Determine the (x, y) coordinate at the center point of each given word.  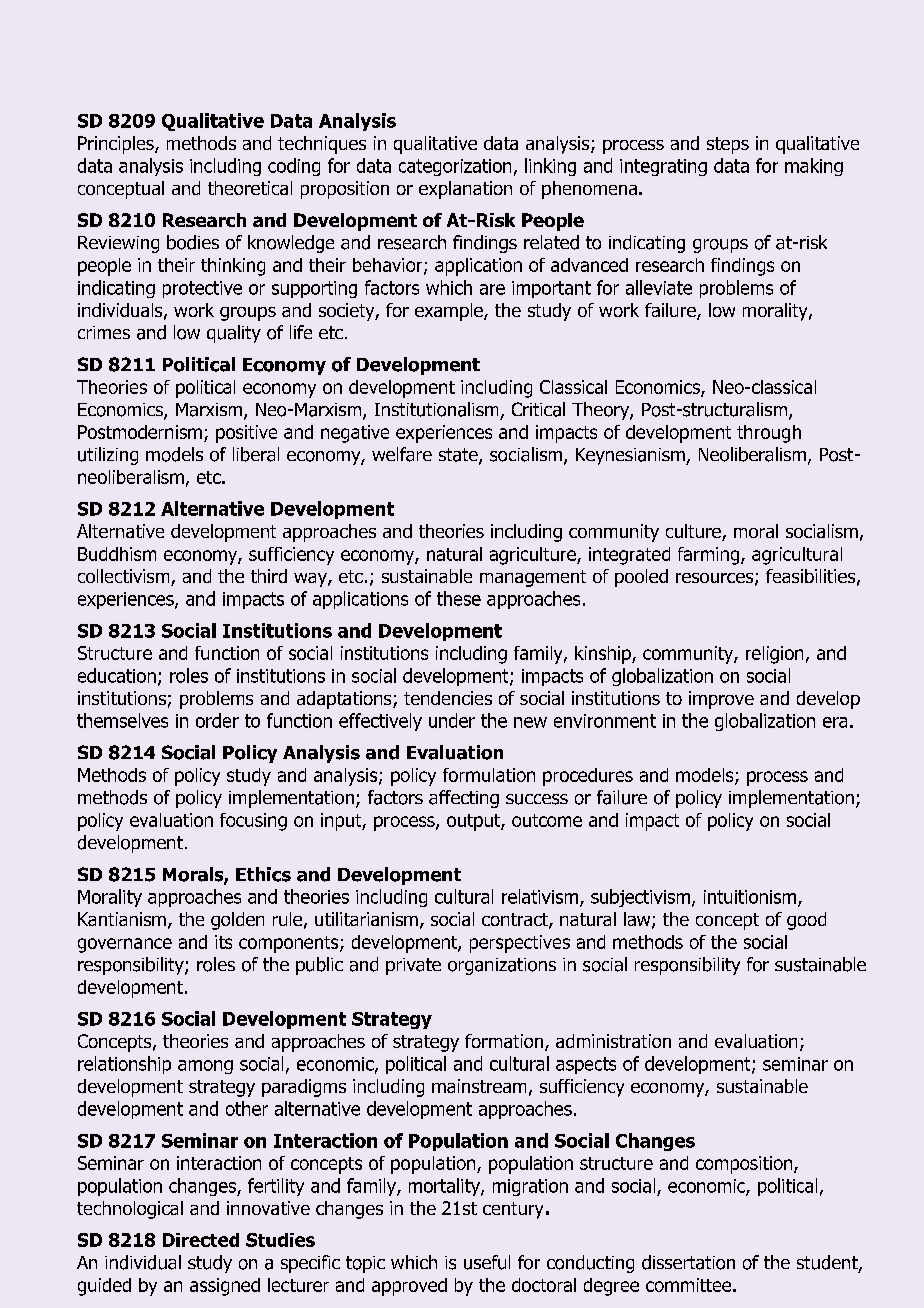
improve (721, 700)
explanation (465, 190)
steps (728, 145)
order (217, 720)
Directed (201, 1240)
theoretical (250, 188)
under (452, 720)
